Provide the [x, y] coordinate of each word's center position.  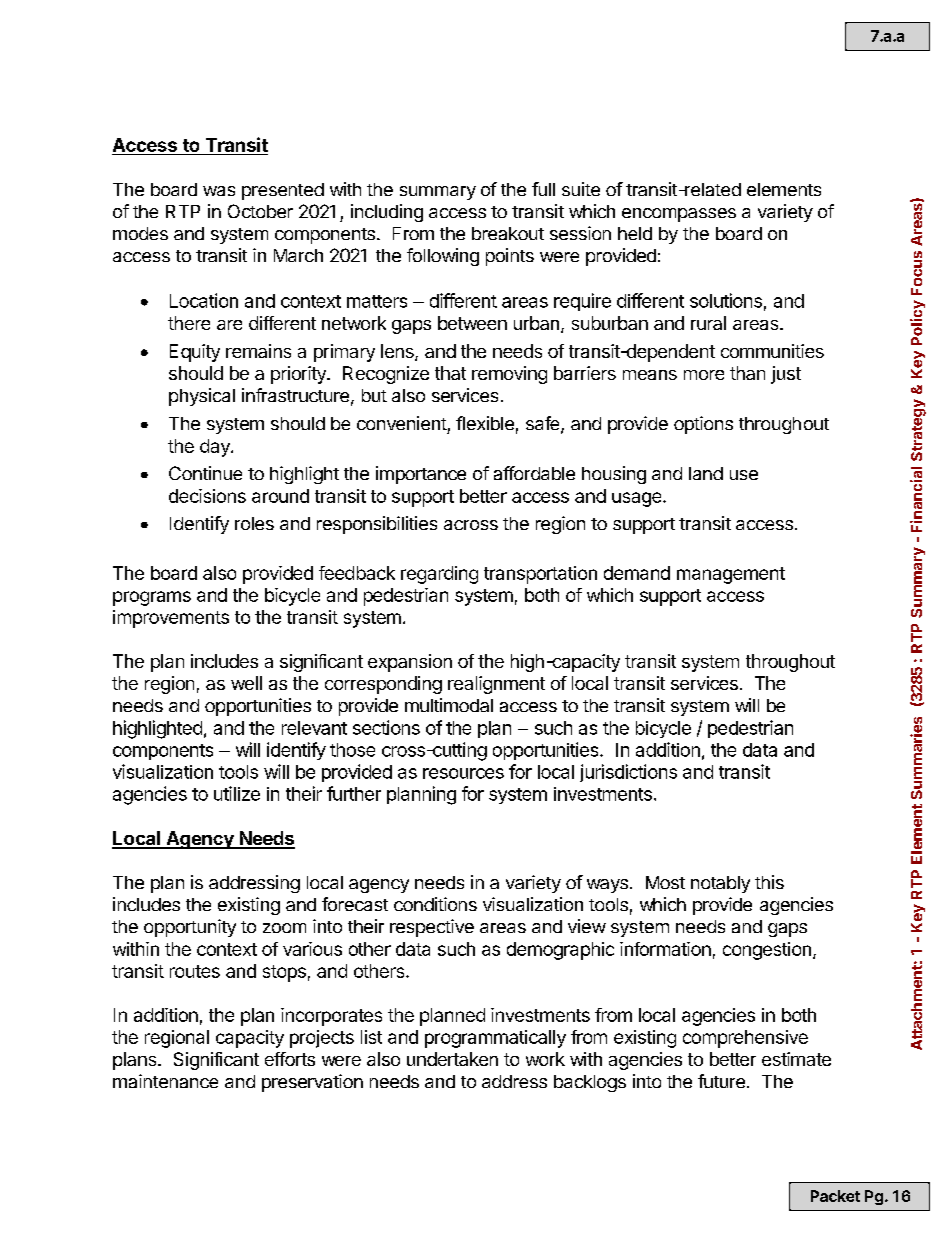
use [744, 475]
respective [432, 928]
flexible [485, 423]
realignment [496, 685]
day [216, 448]
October [260, 211]
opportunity [190, 928]
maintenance [165, 1081]
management [731, 575]
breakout [508, 233]
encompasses [679, 215]
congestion [767, 951]
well [246, 683]
